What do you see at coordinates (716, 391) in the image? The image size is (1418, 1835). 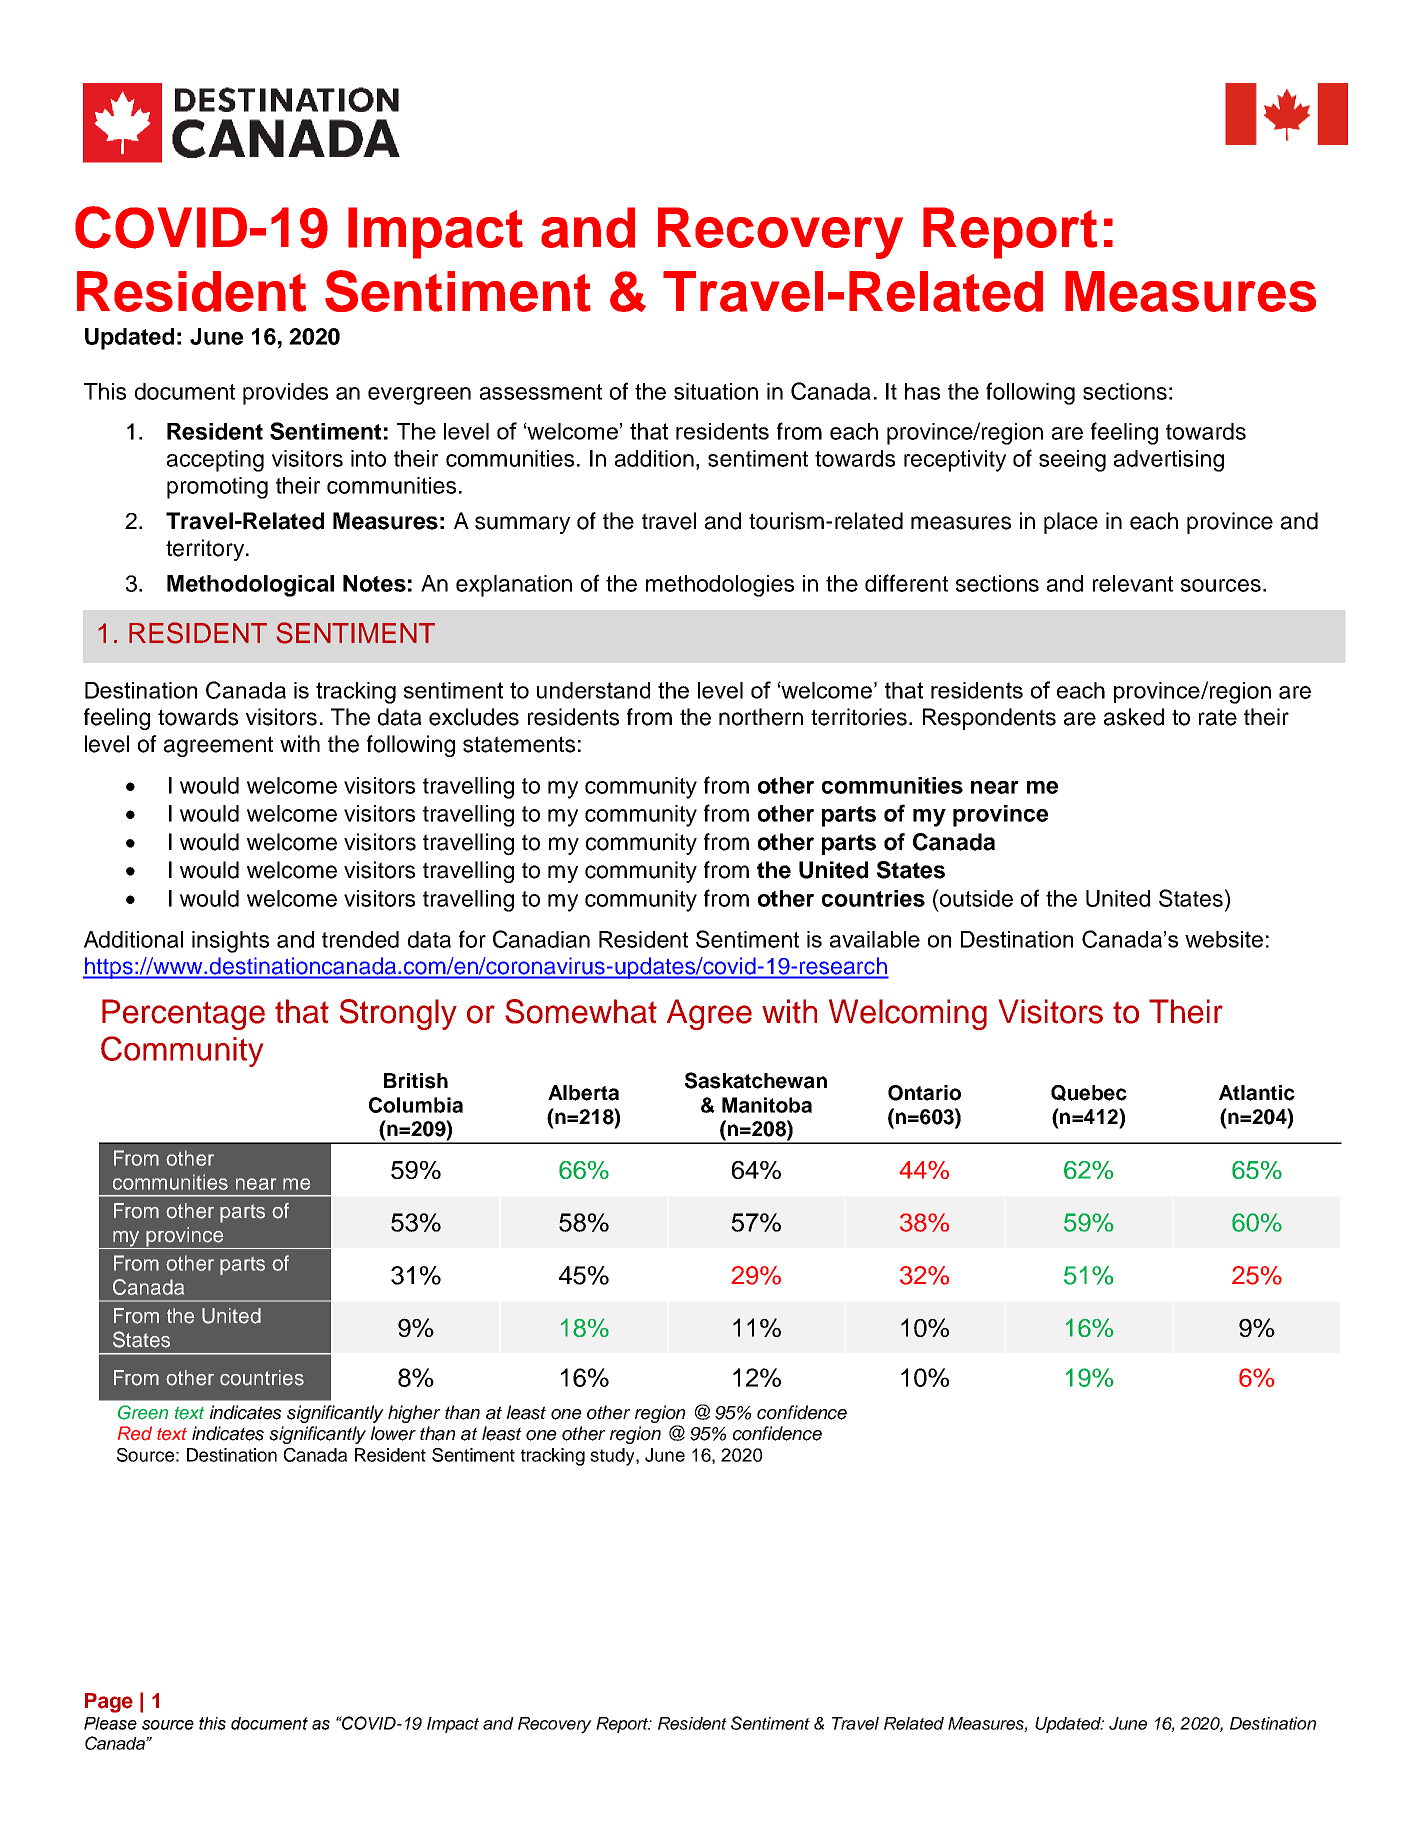 I see `situation` at bounding box center [716, 391].
